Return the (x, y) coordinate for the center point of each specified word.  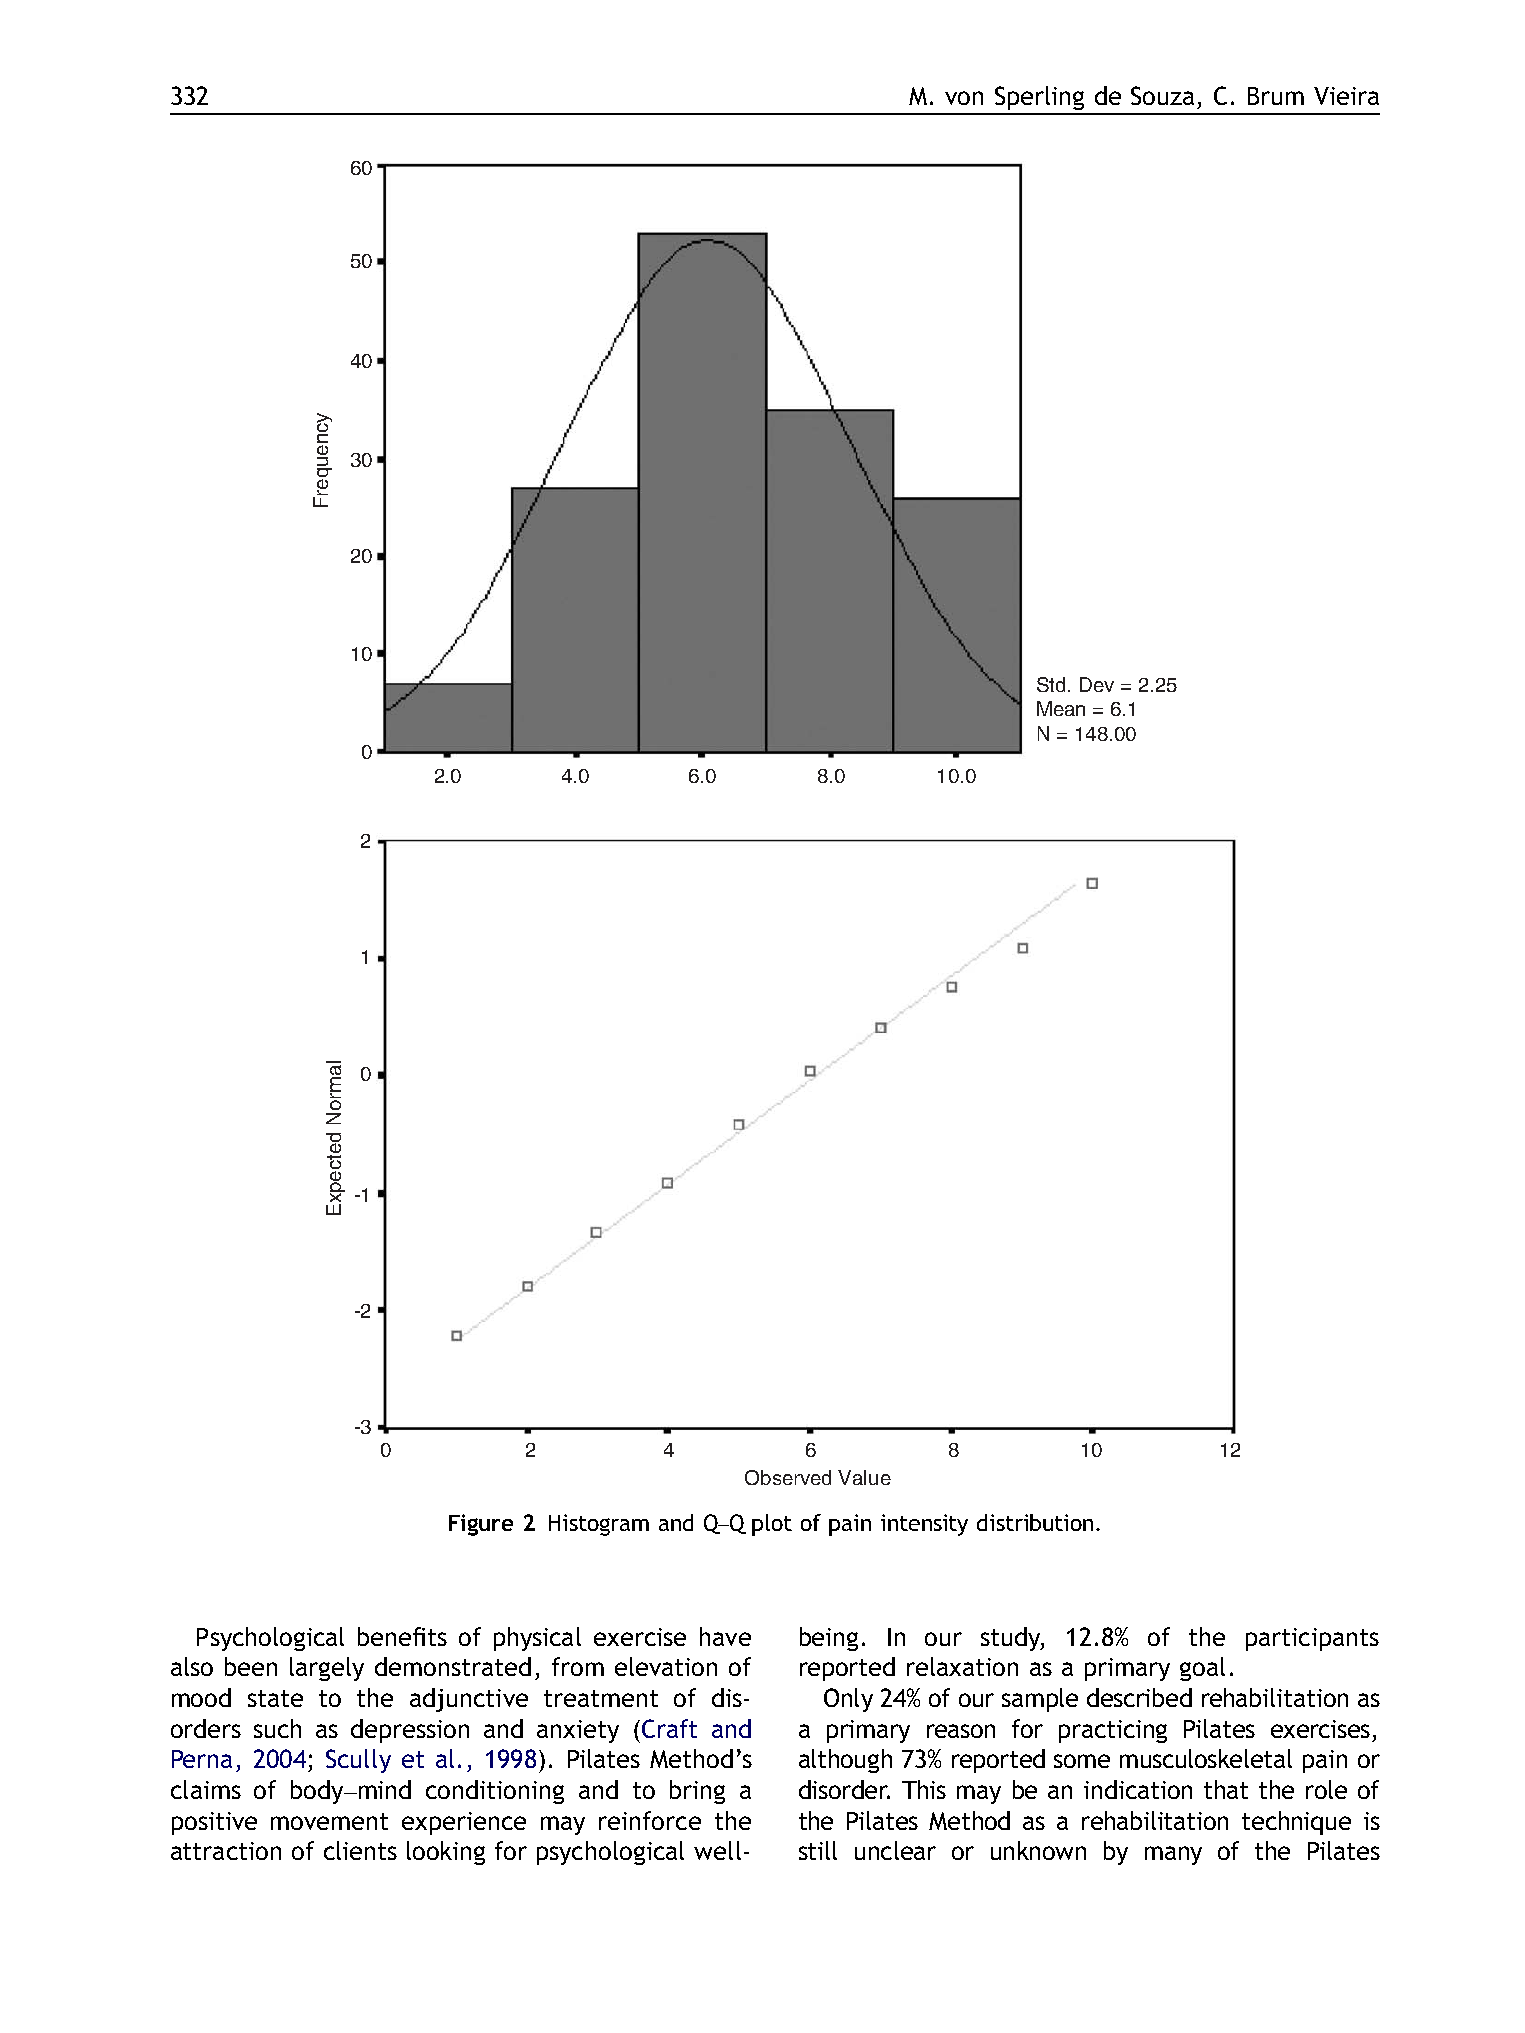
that (1226, 1789)
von (964, 98)
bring (697, 1792)
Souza (1162, 95)
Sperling (1039, 98)
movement (329, 1821)
